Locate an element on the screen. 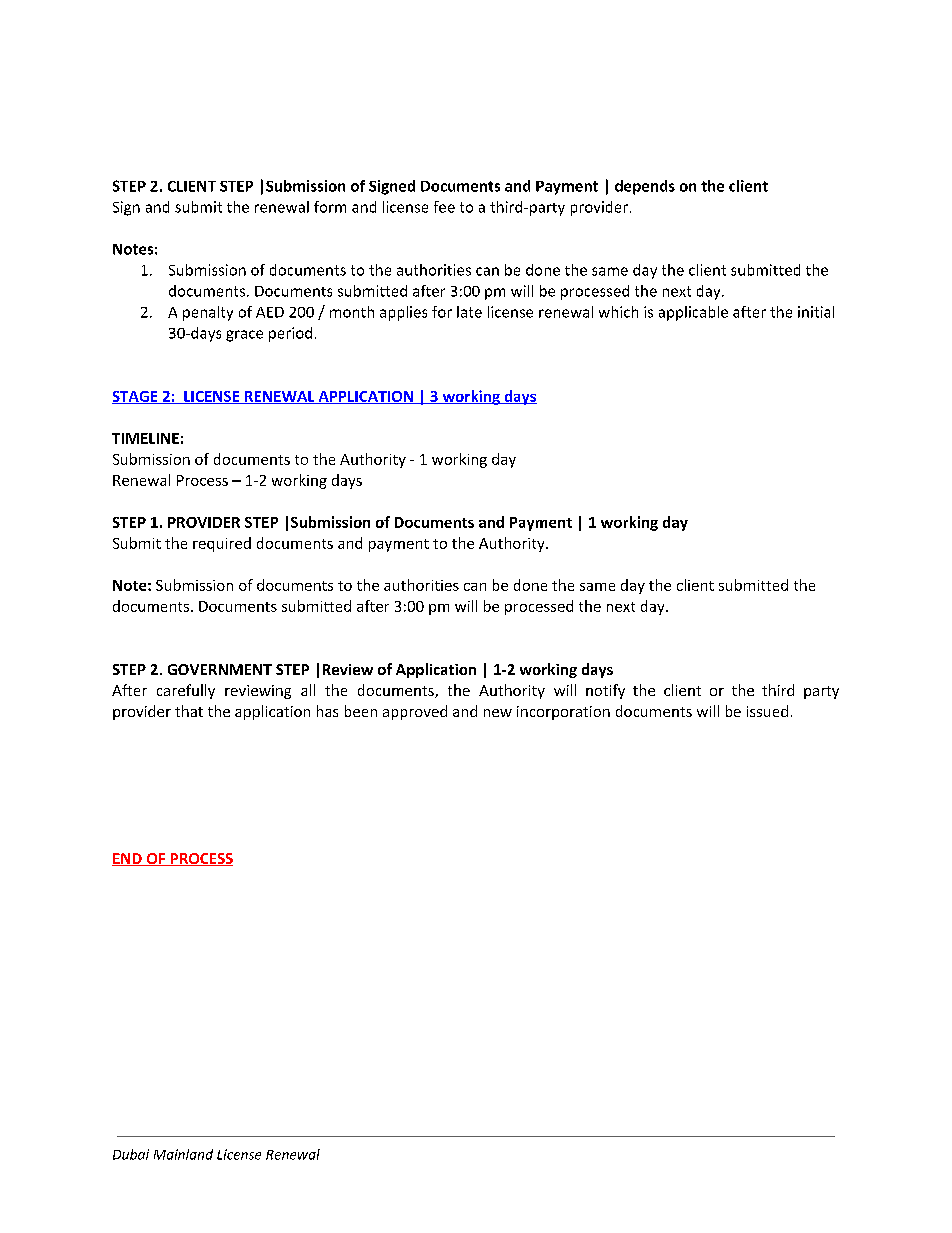 The image size is (952, 1233). notify is located at coordinates (605, 691).
